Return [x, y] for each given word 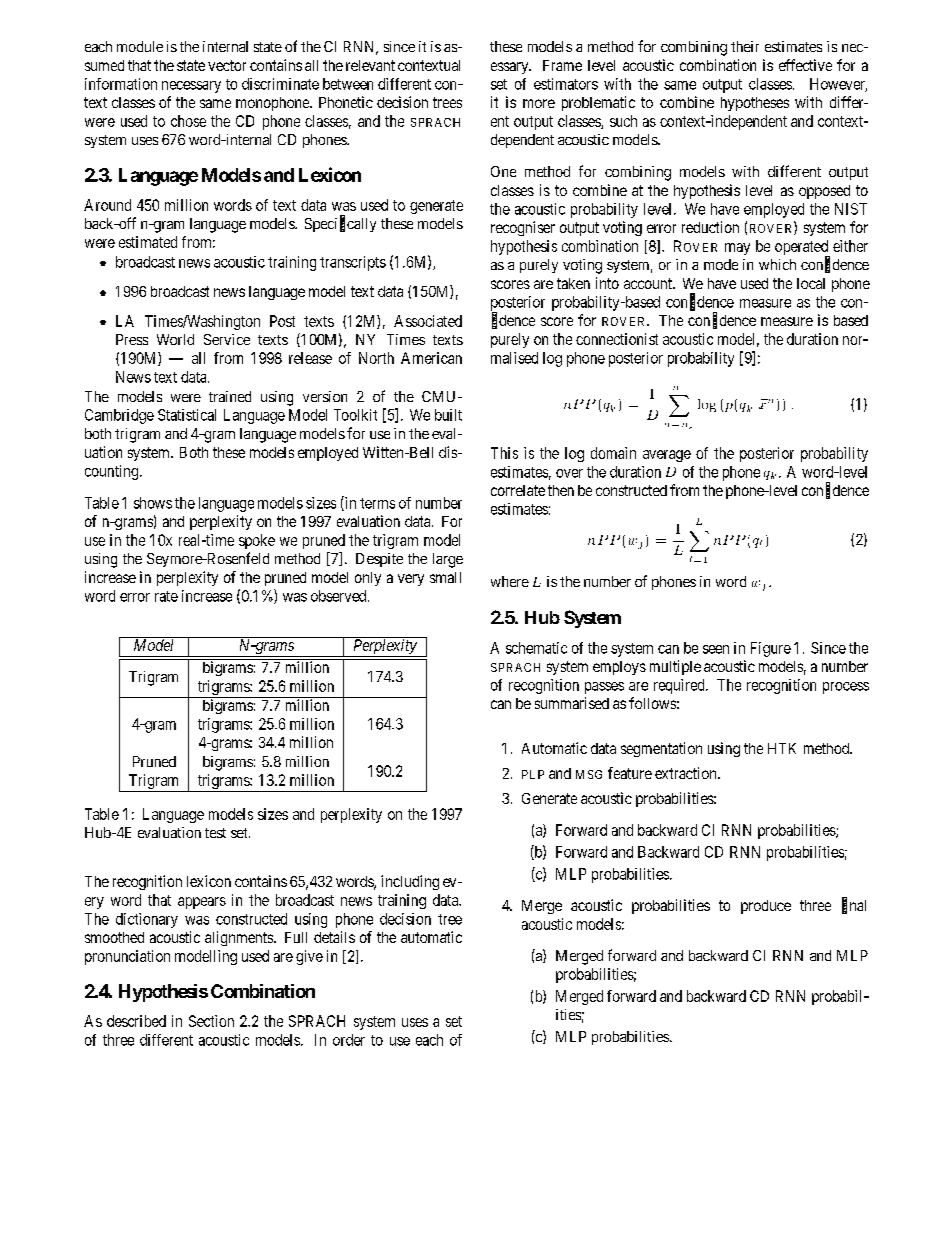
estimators [566, 84]
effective [805, 65]
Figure [771, 649]
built [448, 415]
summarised [572, 703]
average [667, 456]
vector [227, 65]
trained [230, 396]
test [215, 833]
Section [211, 1021]
